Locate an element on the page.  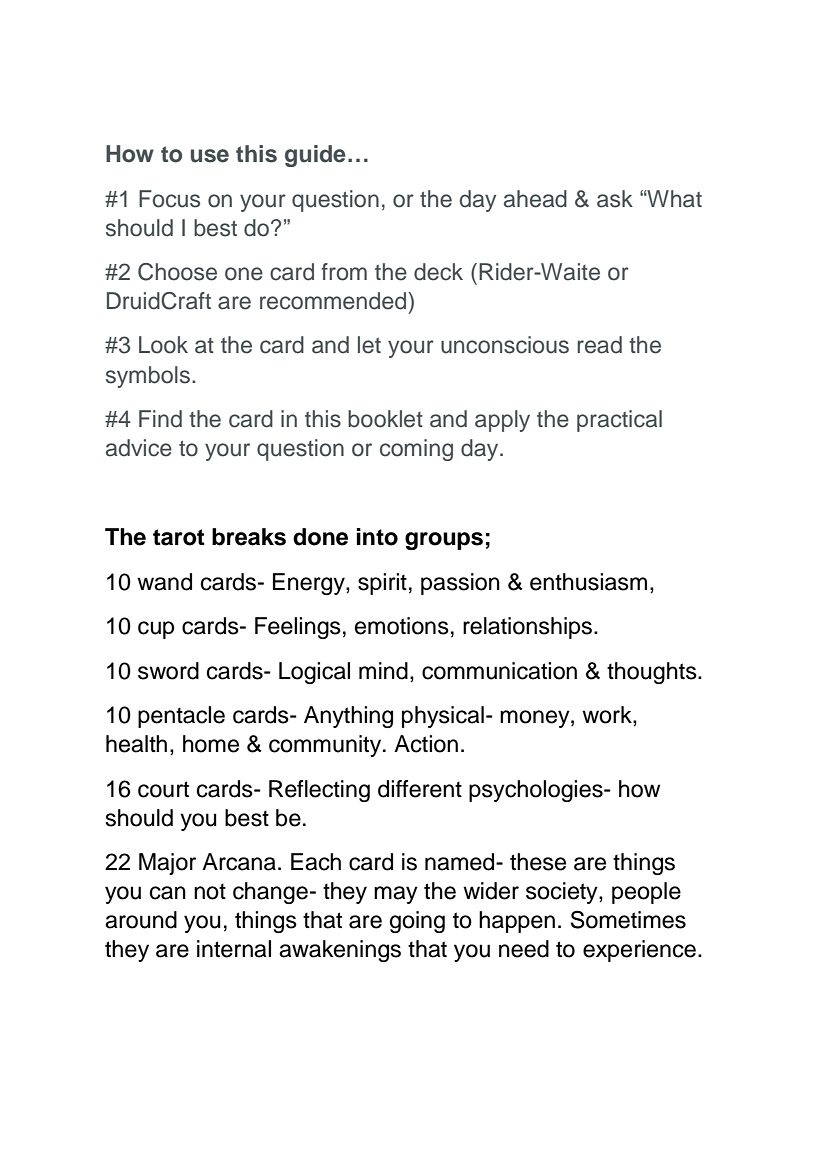
sword is located at coordinates (168, 671).
